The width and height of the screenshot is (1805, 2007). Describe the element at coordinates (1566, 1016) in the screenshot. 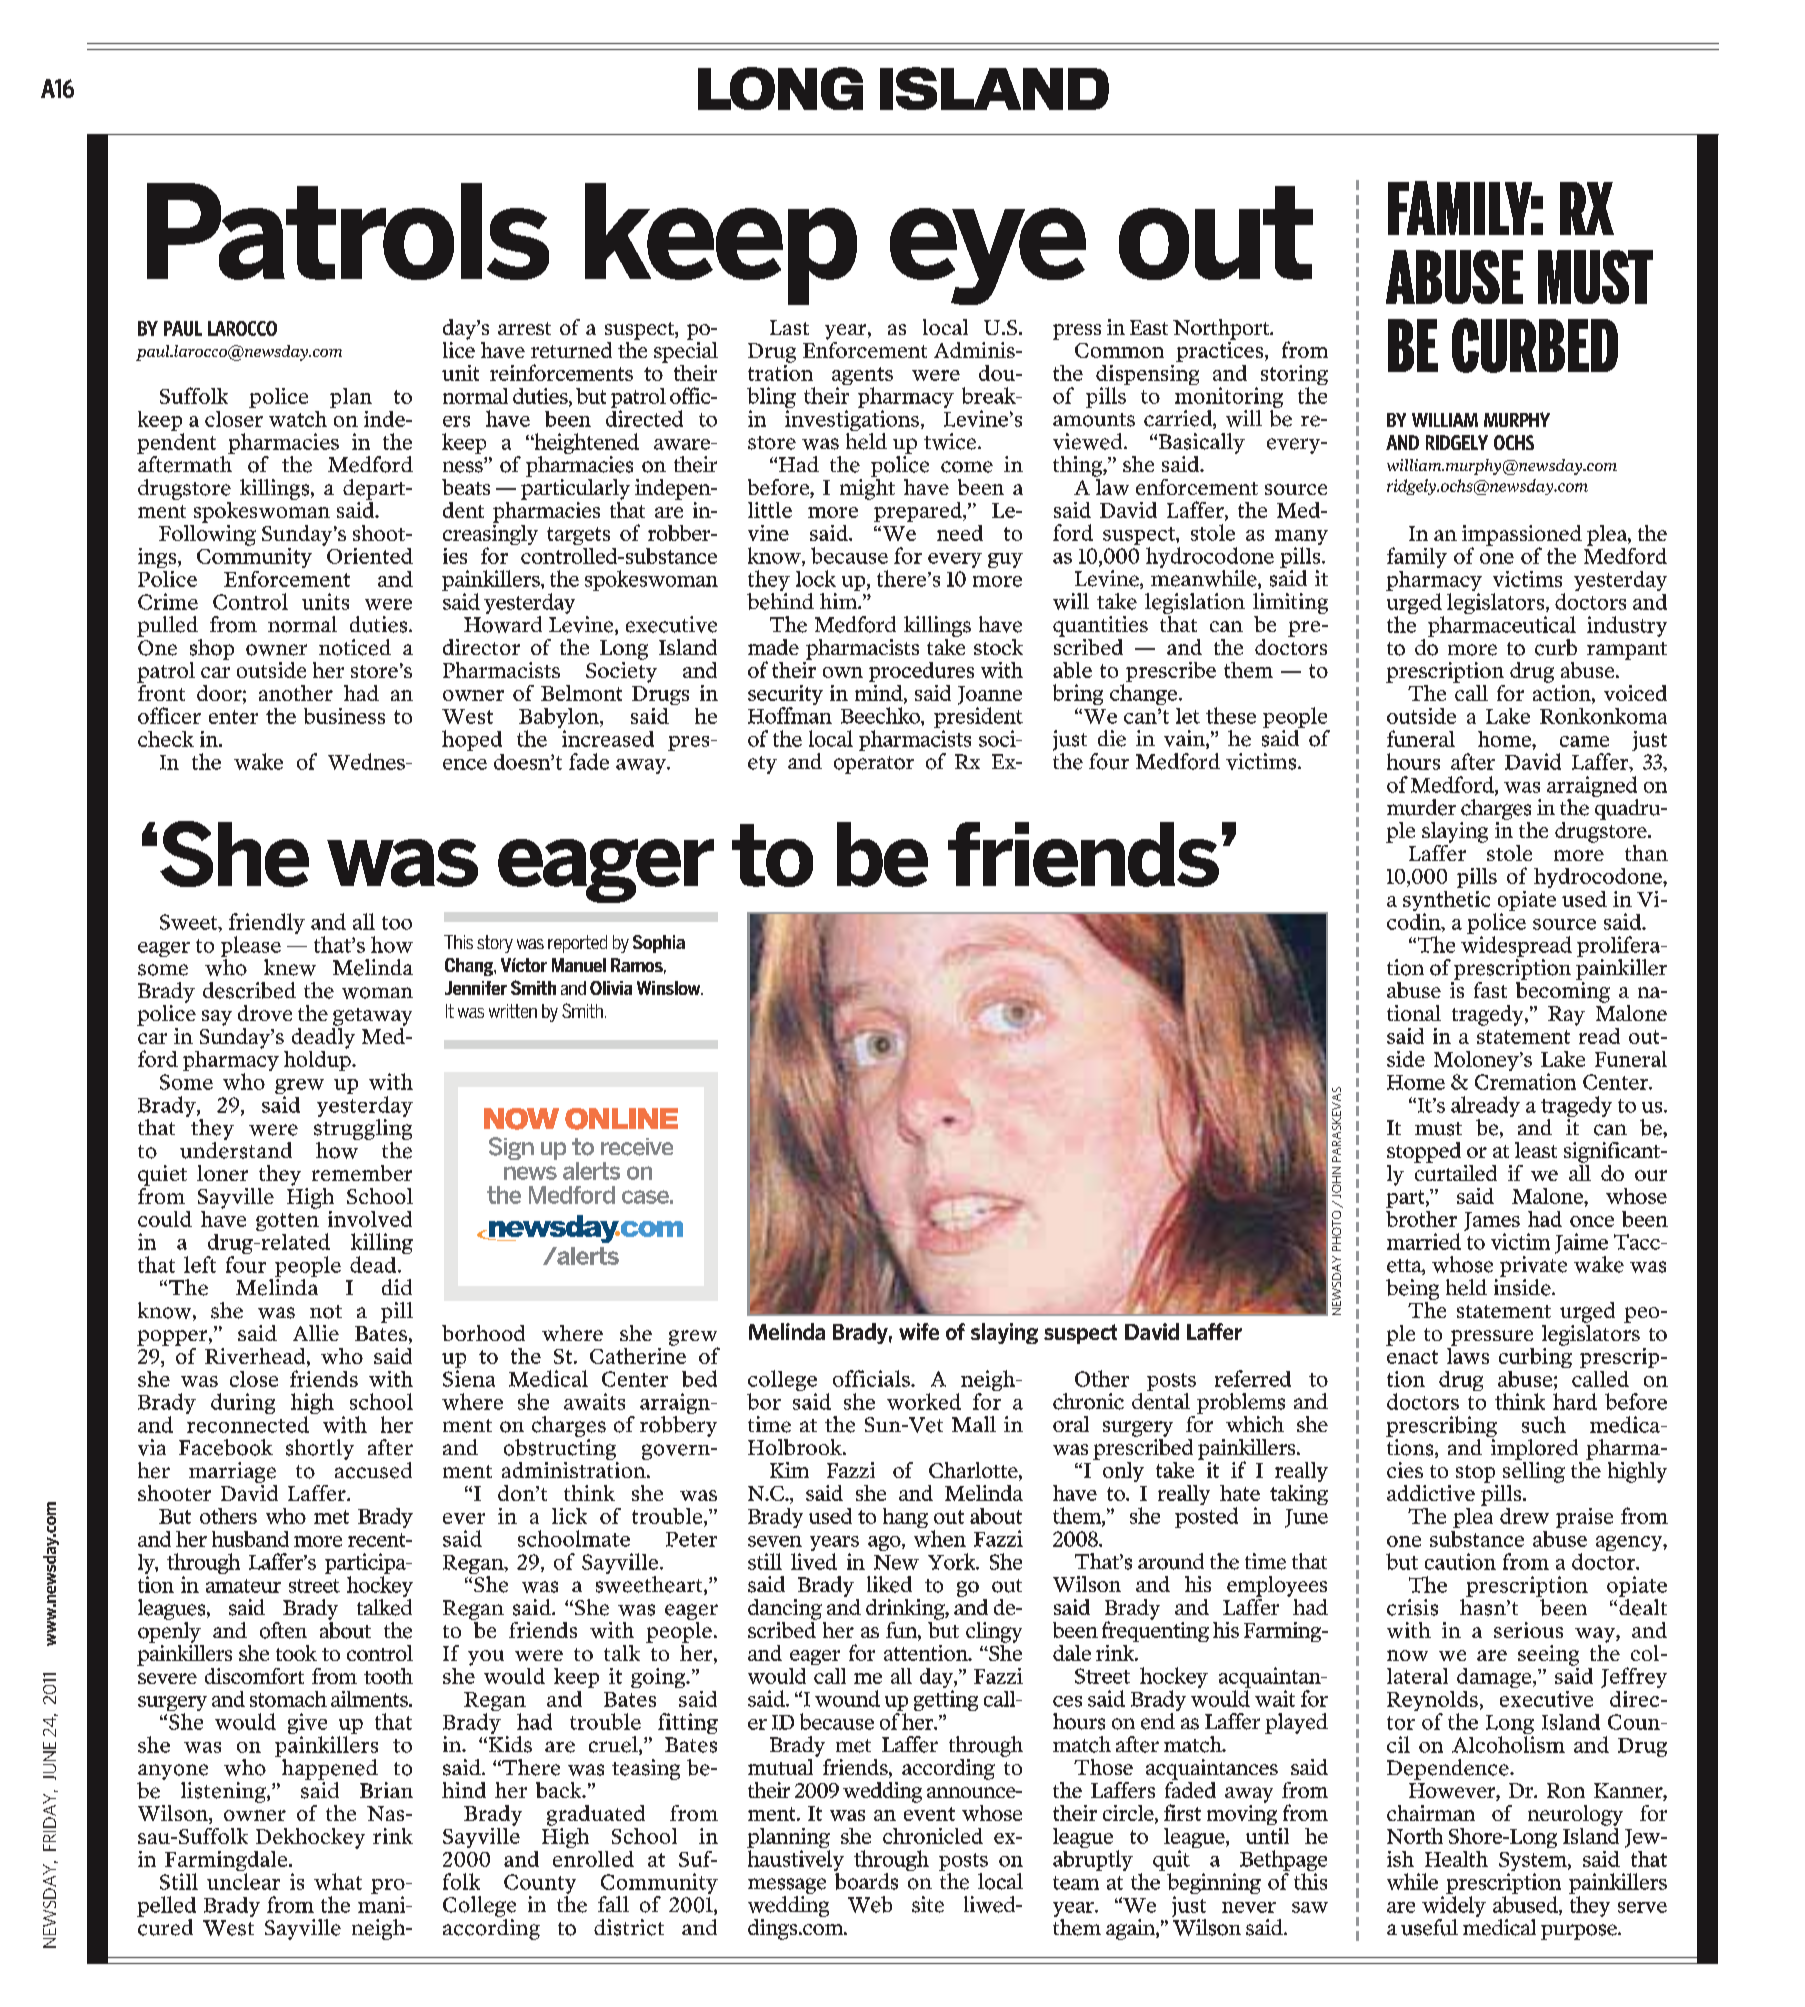

I see `Ray` at that location.
